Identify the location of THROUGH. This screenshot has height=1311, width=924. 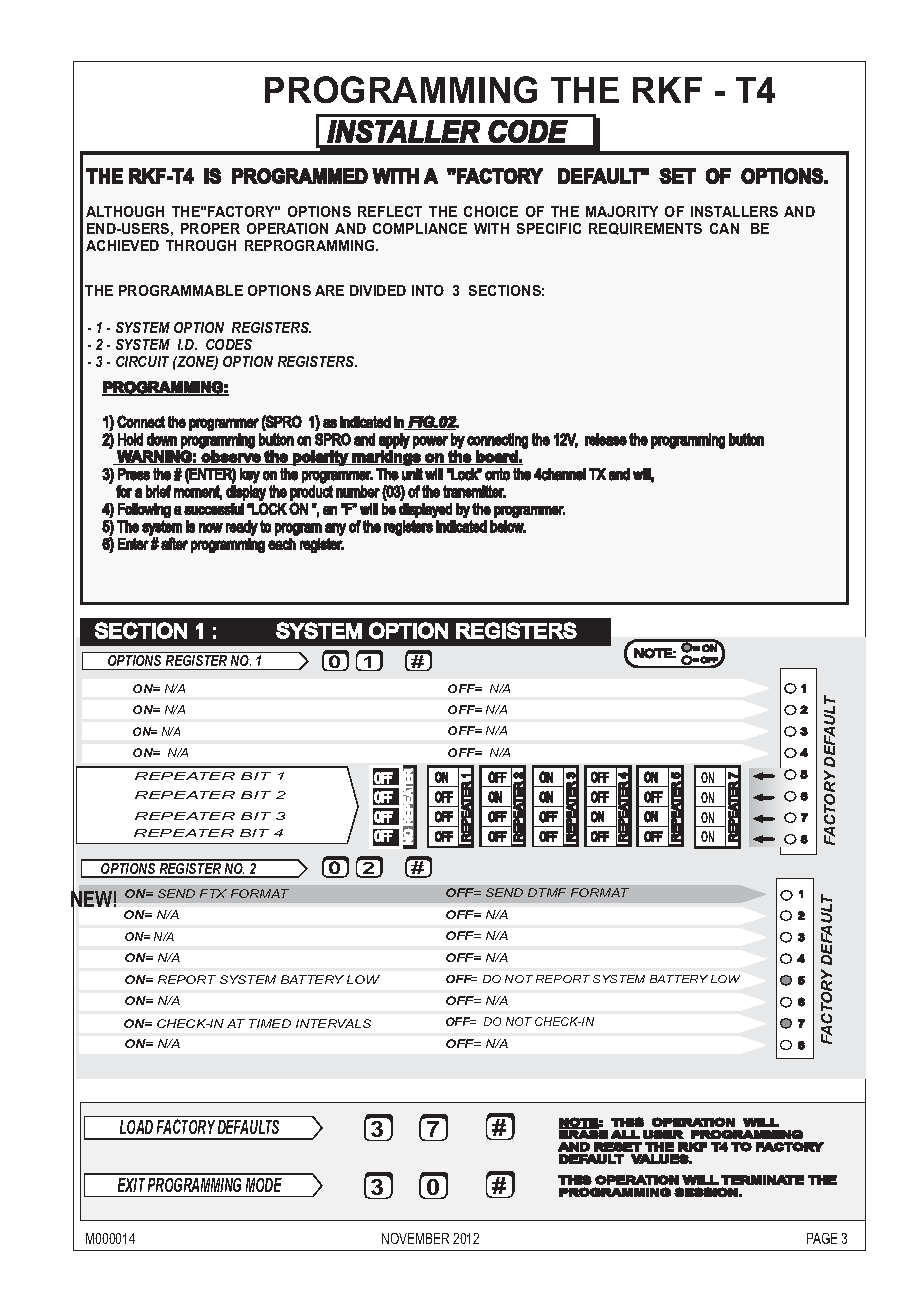
(201, 245).
